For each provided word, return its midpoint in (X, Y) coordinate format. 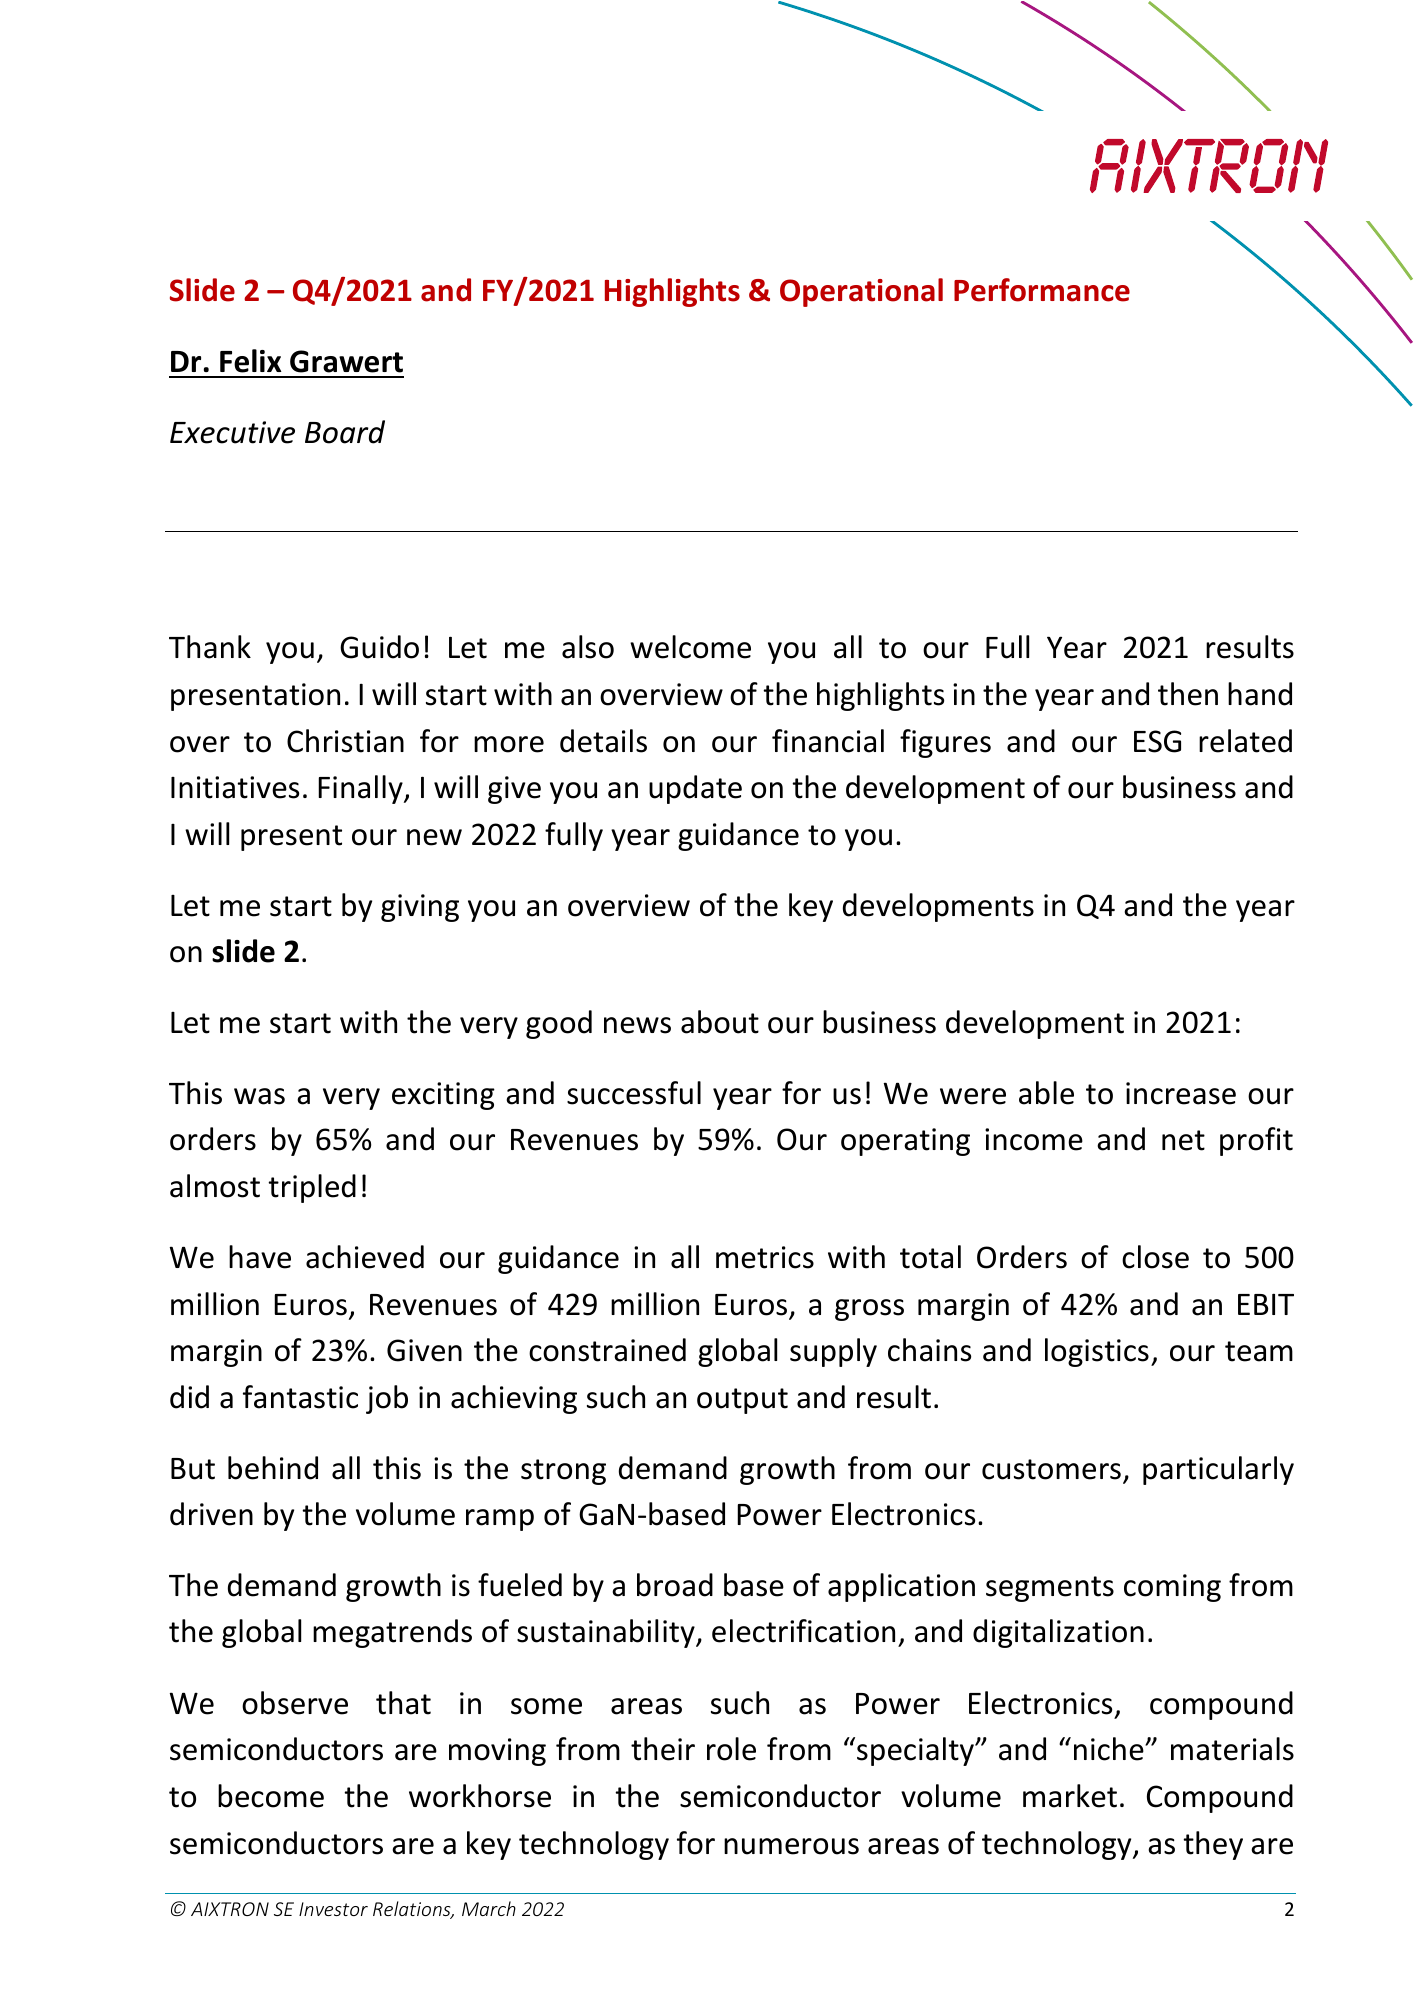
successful (634, 1093)
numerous (791, 1846)
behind (273, 1468)
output (742, 1401)
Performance (1042, 290)
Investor (333, 1909)
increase (1181, 1093)
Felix (251, 361)
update (695, 789)
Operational (861, 292)
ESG (1157, 741)
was (259, 1096)
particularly (1218, 1470)
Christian (345, 741)
